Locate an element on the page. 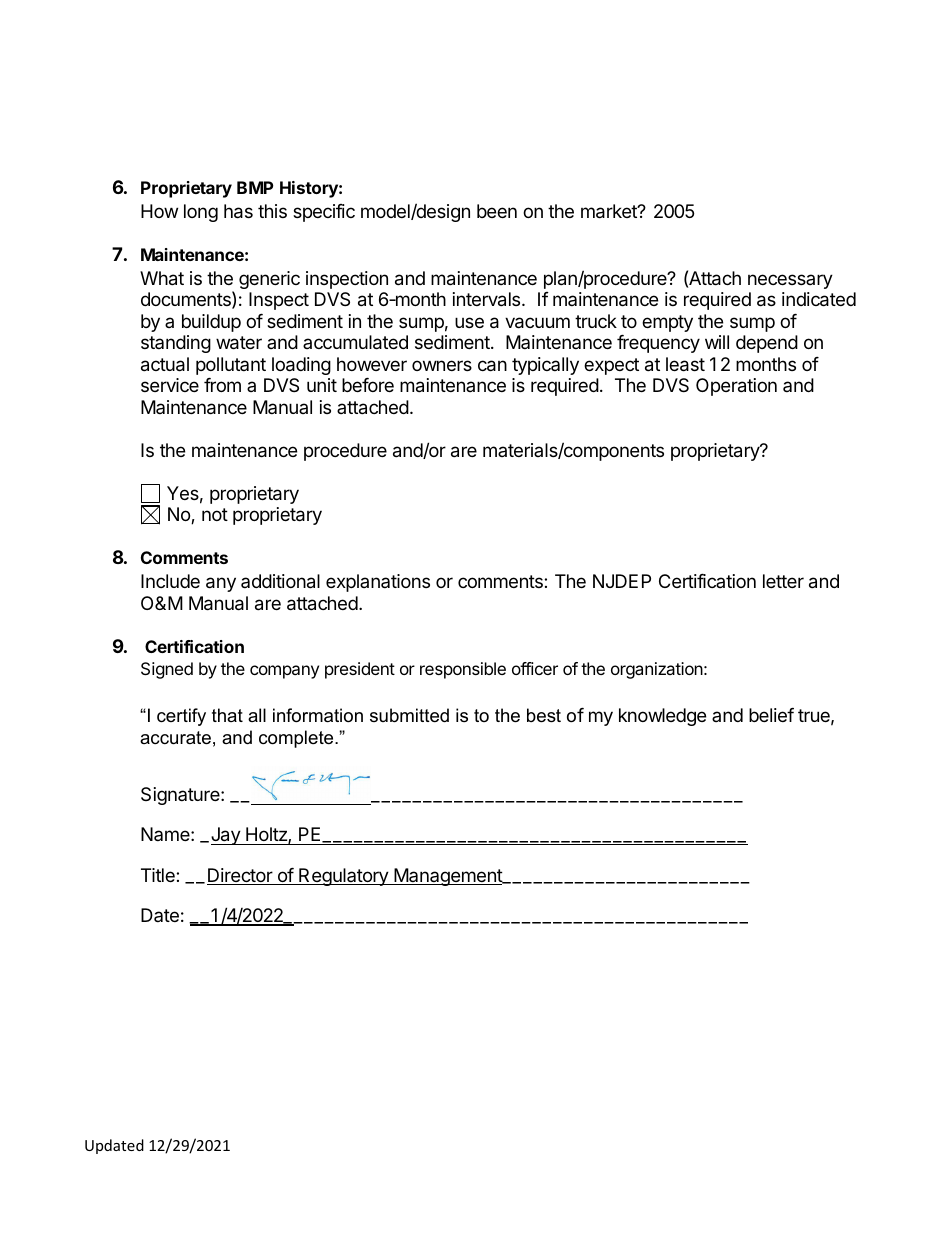 The image size is (952, 1233). Operation is located at coordinates (736, 387).
